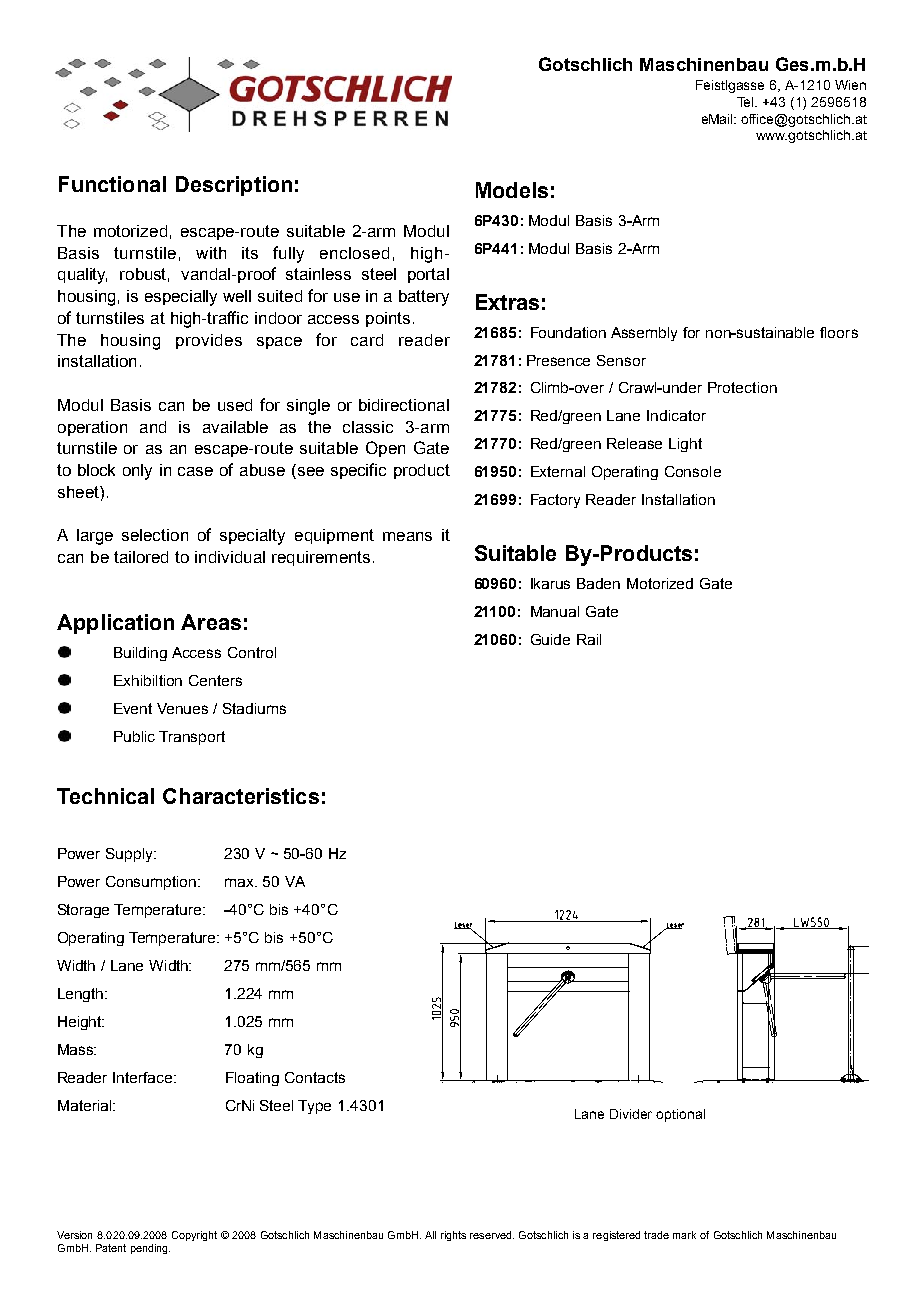 The height and width of the screenshot is (1308, 924). I want to click on Functional, so click(112, 184).
